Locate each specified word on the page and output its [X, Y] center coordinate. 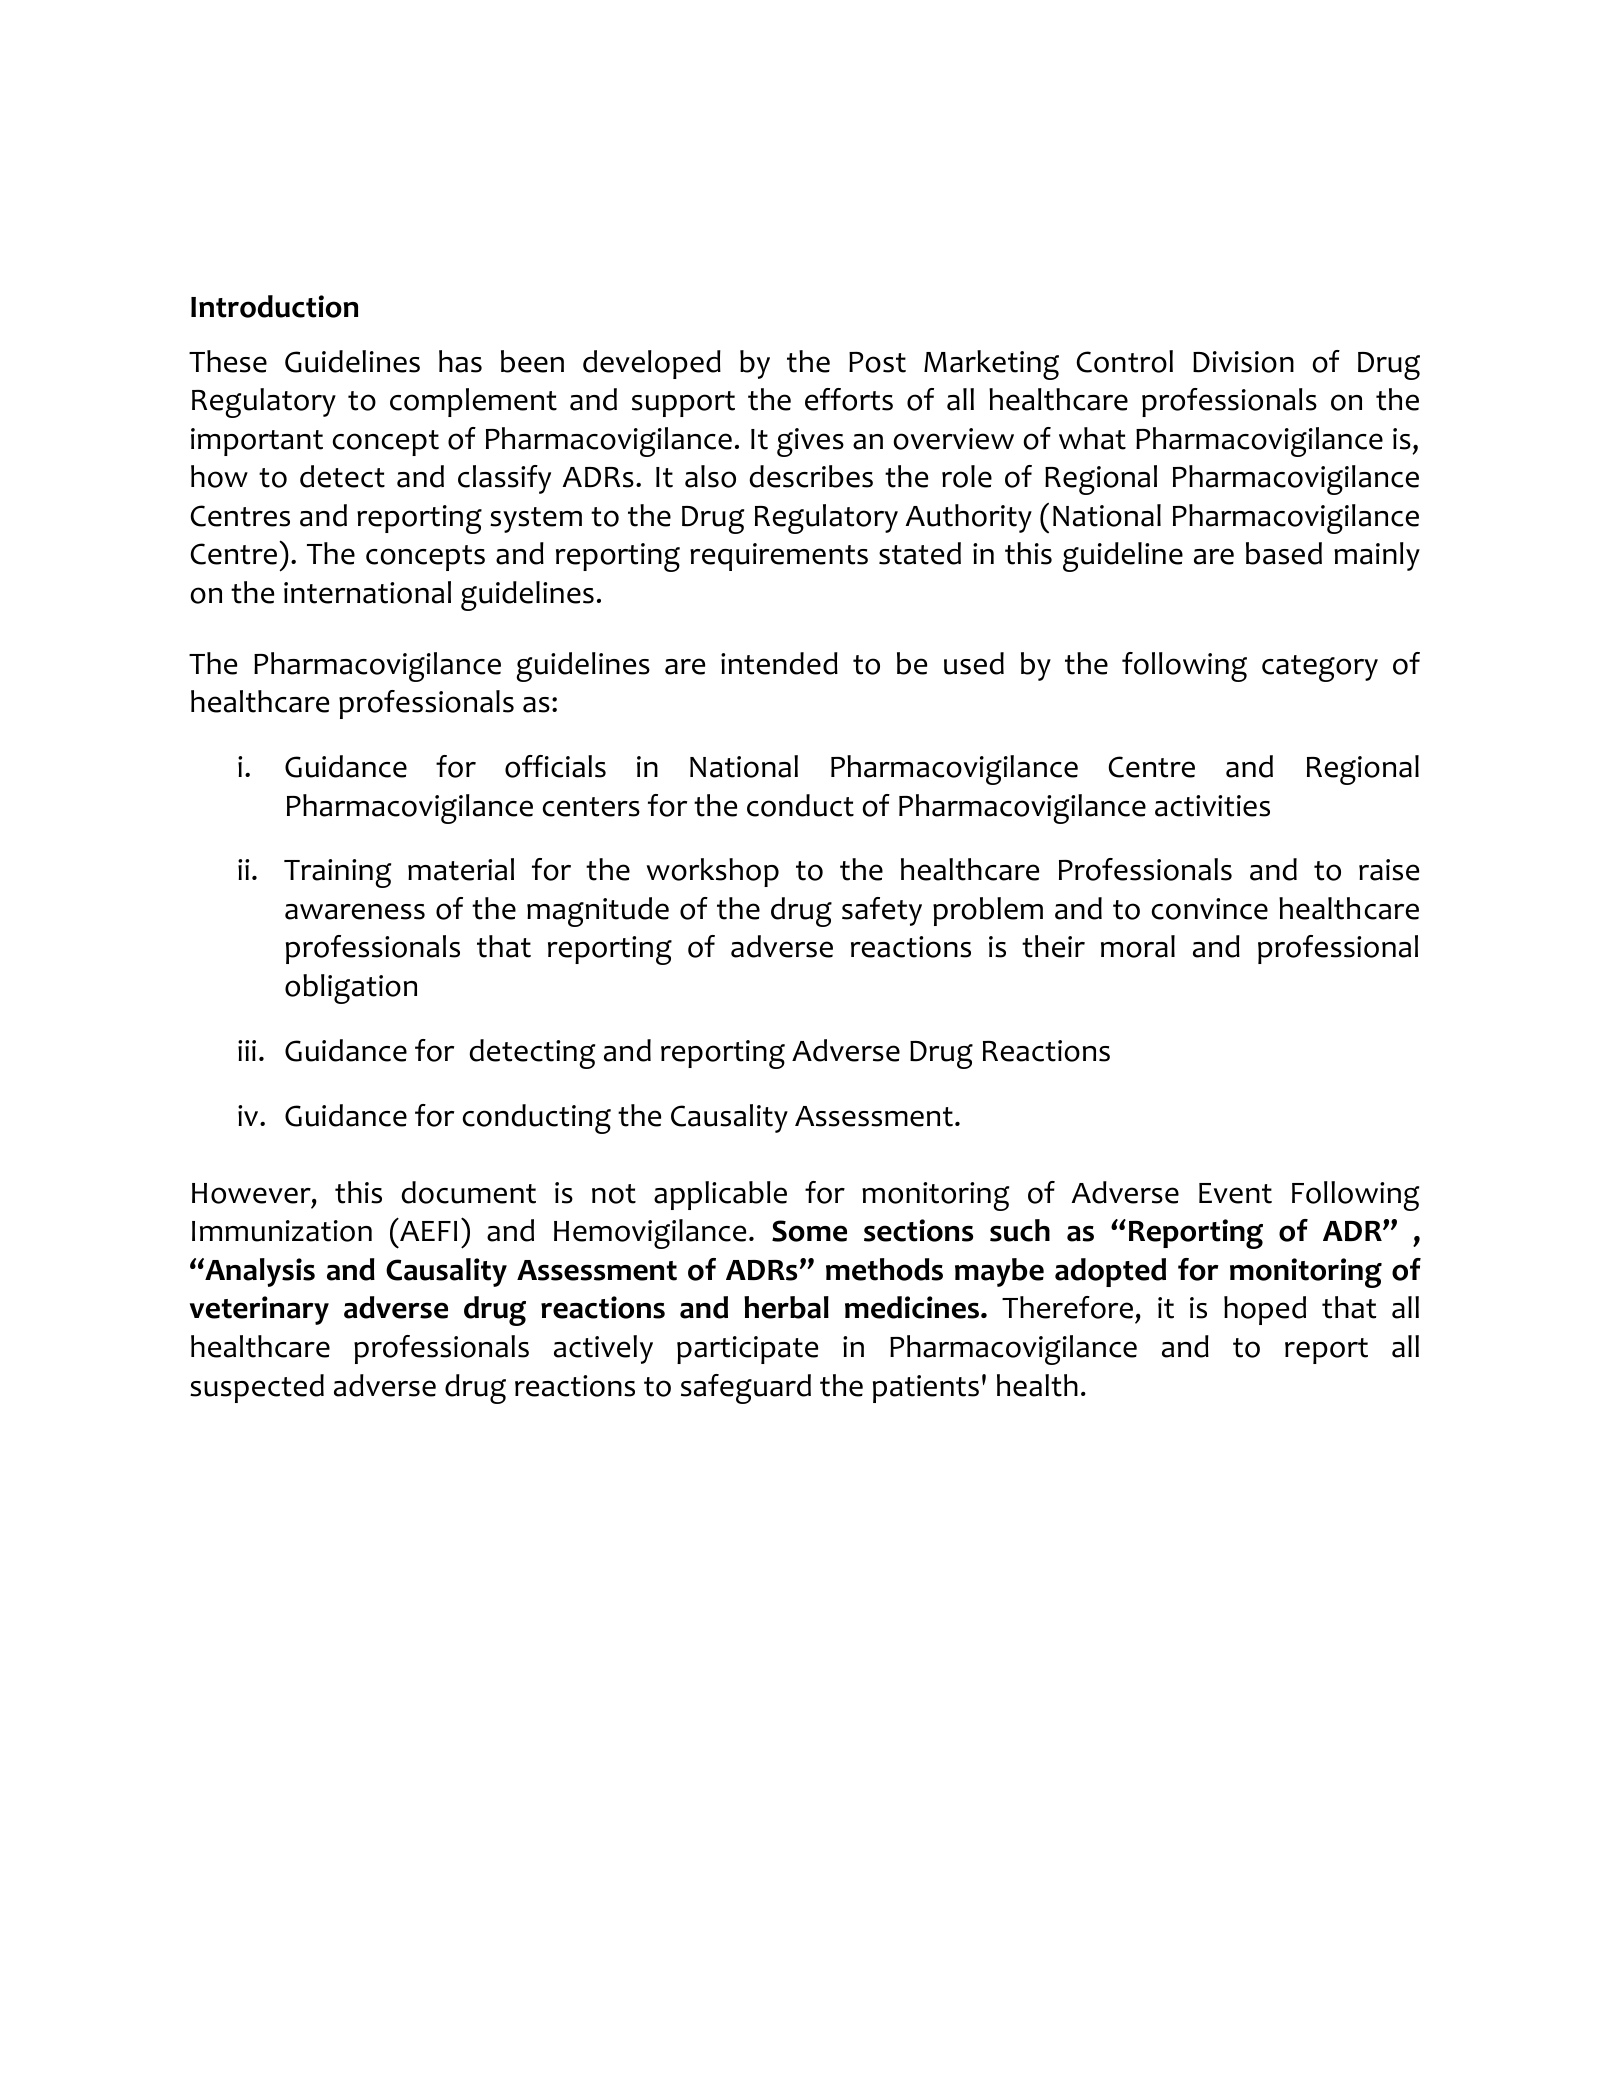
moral [1138, 946]
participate [747, 1350]
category [1320, 668]
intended [779, 663]
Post [877, 362]
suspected [257, 1388]
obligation [351, 989]
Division [1243, 362]
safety [882, 911]
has [460, 361]
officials [555, 766]
